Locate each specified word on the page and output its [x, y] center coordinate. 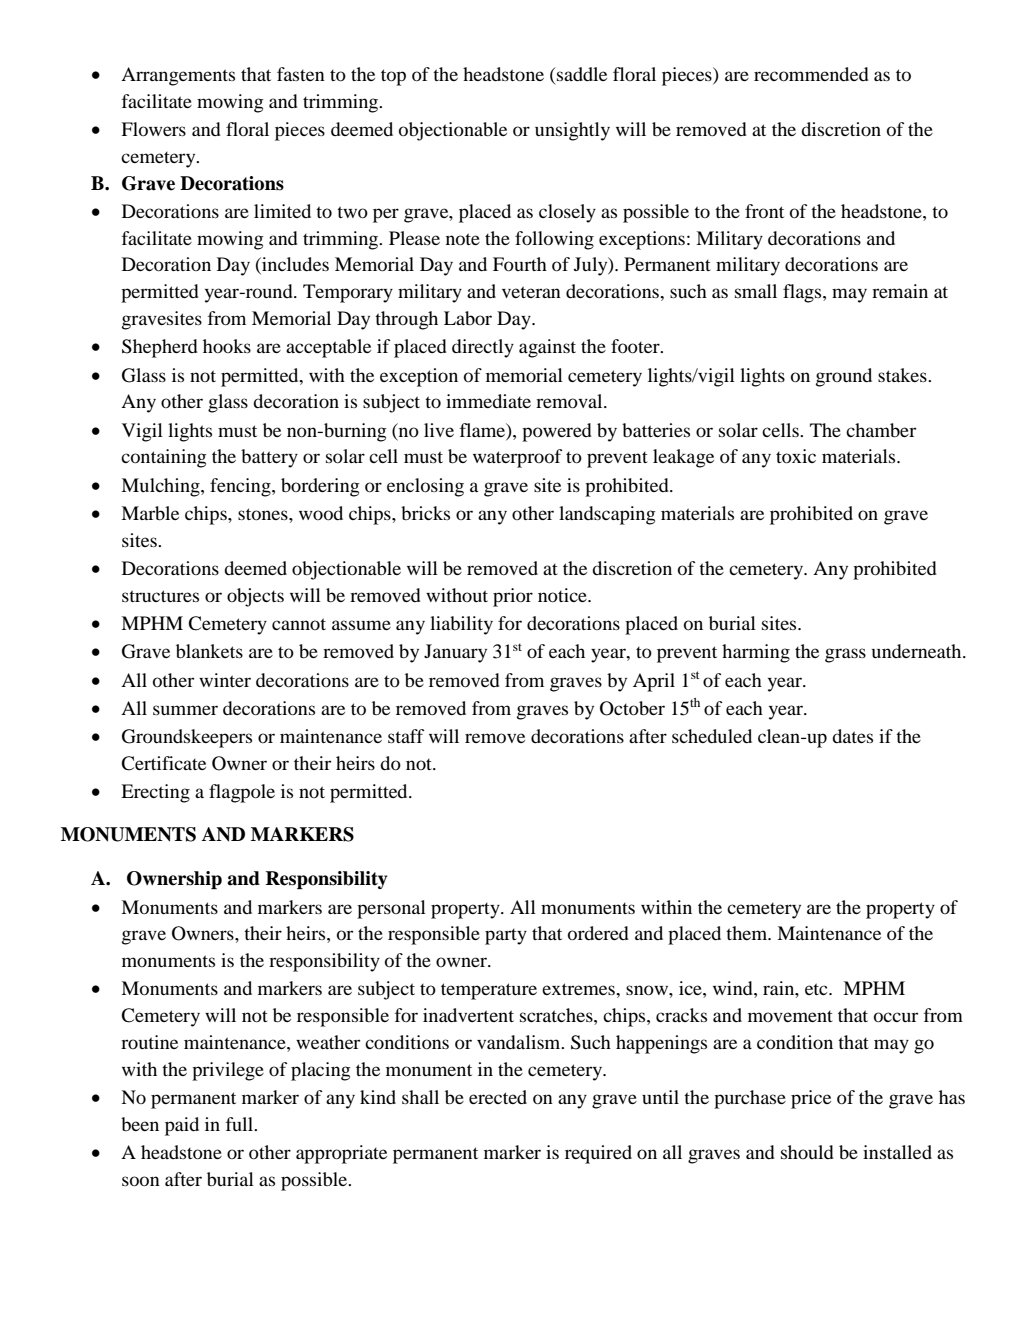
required [598, 1154]
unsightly [572, 131]
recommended [811, 74]
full [241, 1124]
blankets [209, 651]
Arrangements [178, 76]
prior [513, 597]
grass [845, 655]
